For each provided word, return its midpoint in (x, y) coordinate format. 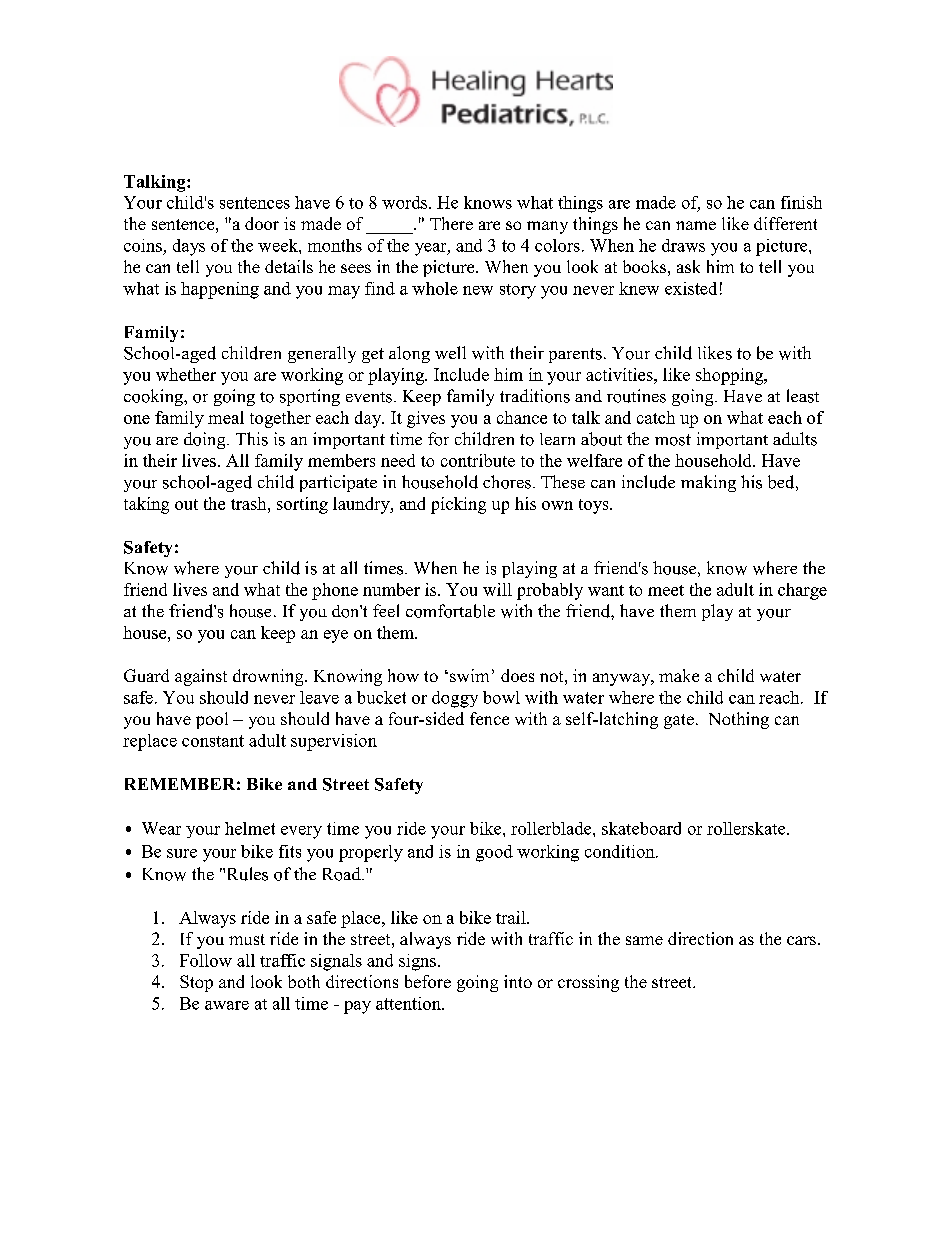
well (450, 352)
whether (186, 374)
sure (182, 853)
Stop (196, 983)
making (708, 483)
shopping (731, 376)
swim (469, 675)
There (451, 223)
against (201, 677)
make (679, 675)
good (494, 853)
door (262, 223)
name (696, 225)
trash (250, 503)
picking (458, 505)
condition (621, 851)
